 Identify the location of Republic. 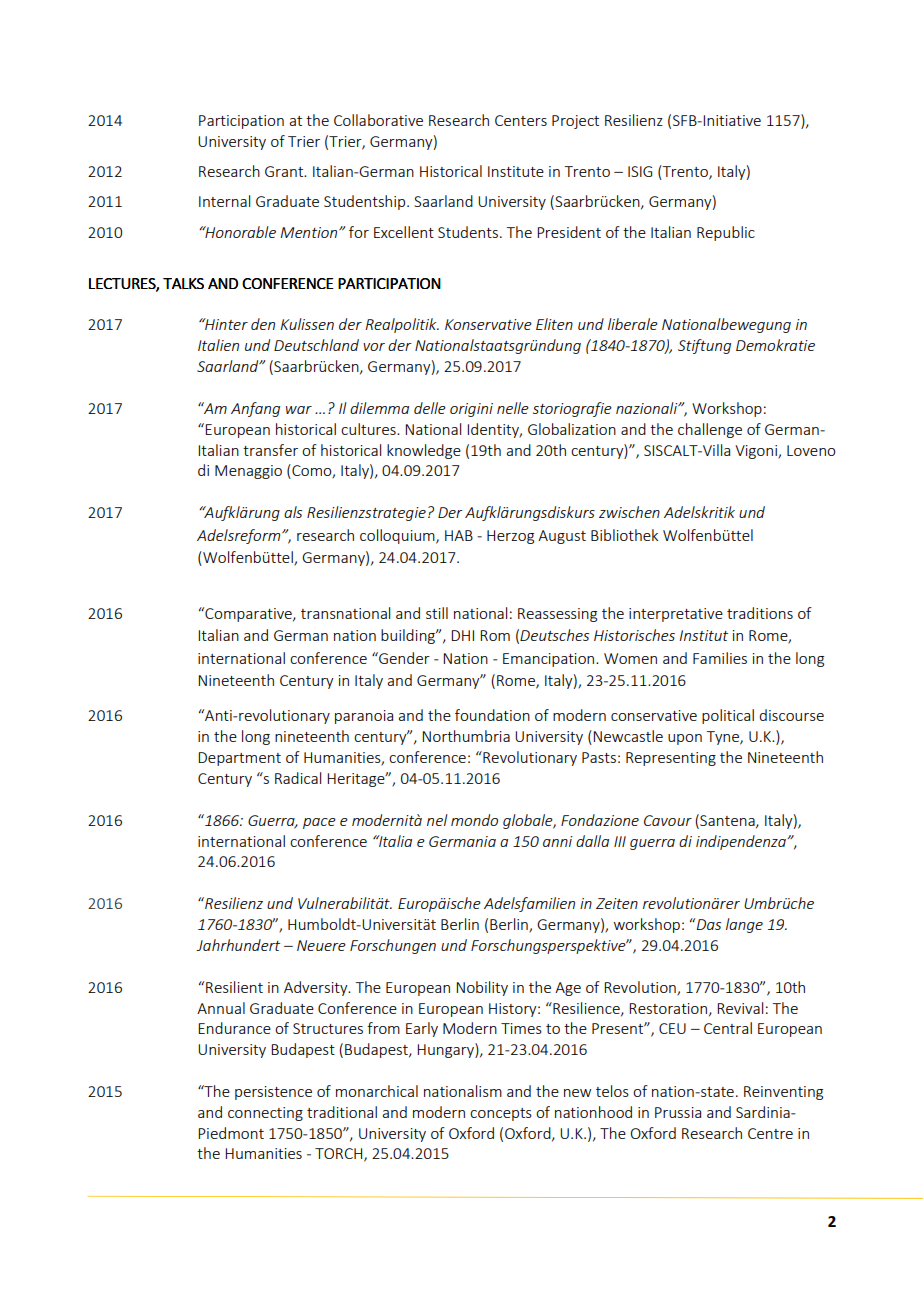
(726, 233).
